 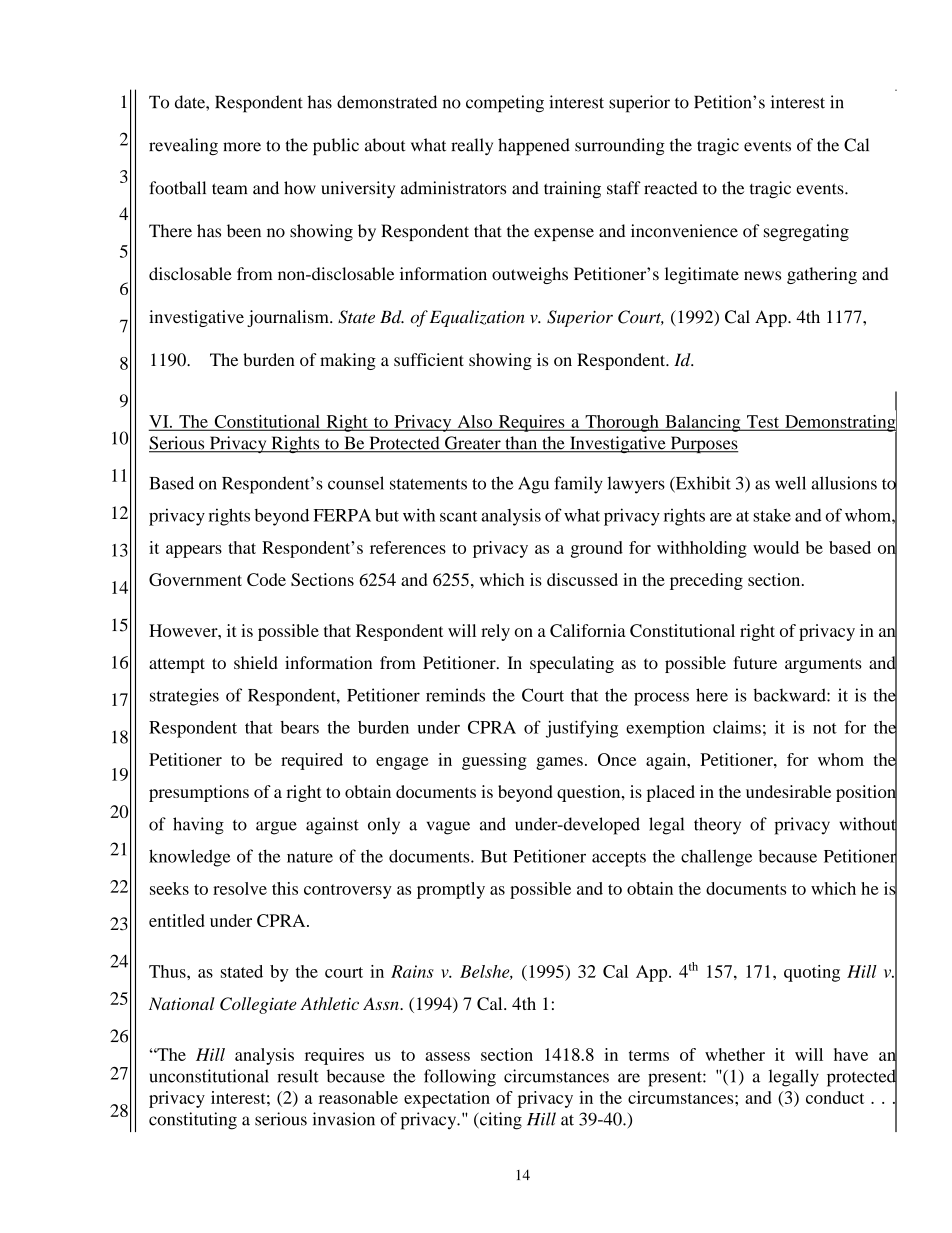 I want to click on happened, so click(x=534, y=147).
